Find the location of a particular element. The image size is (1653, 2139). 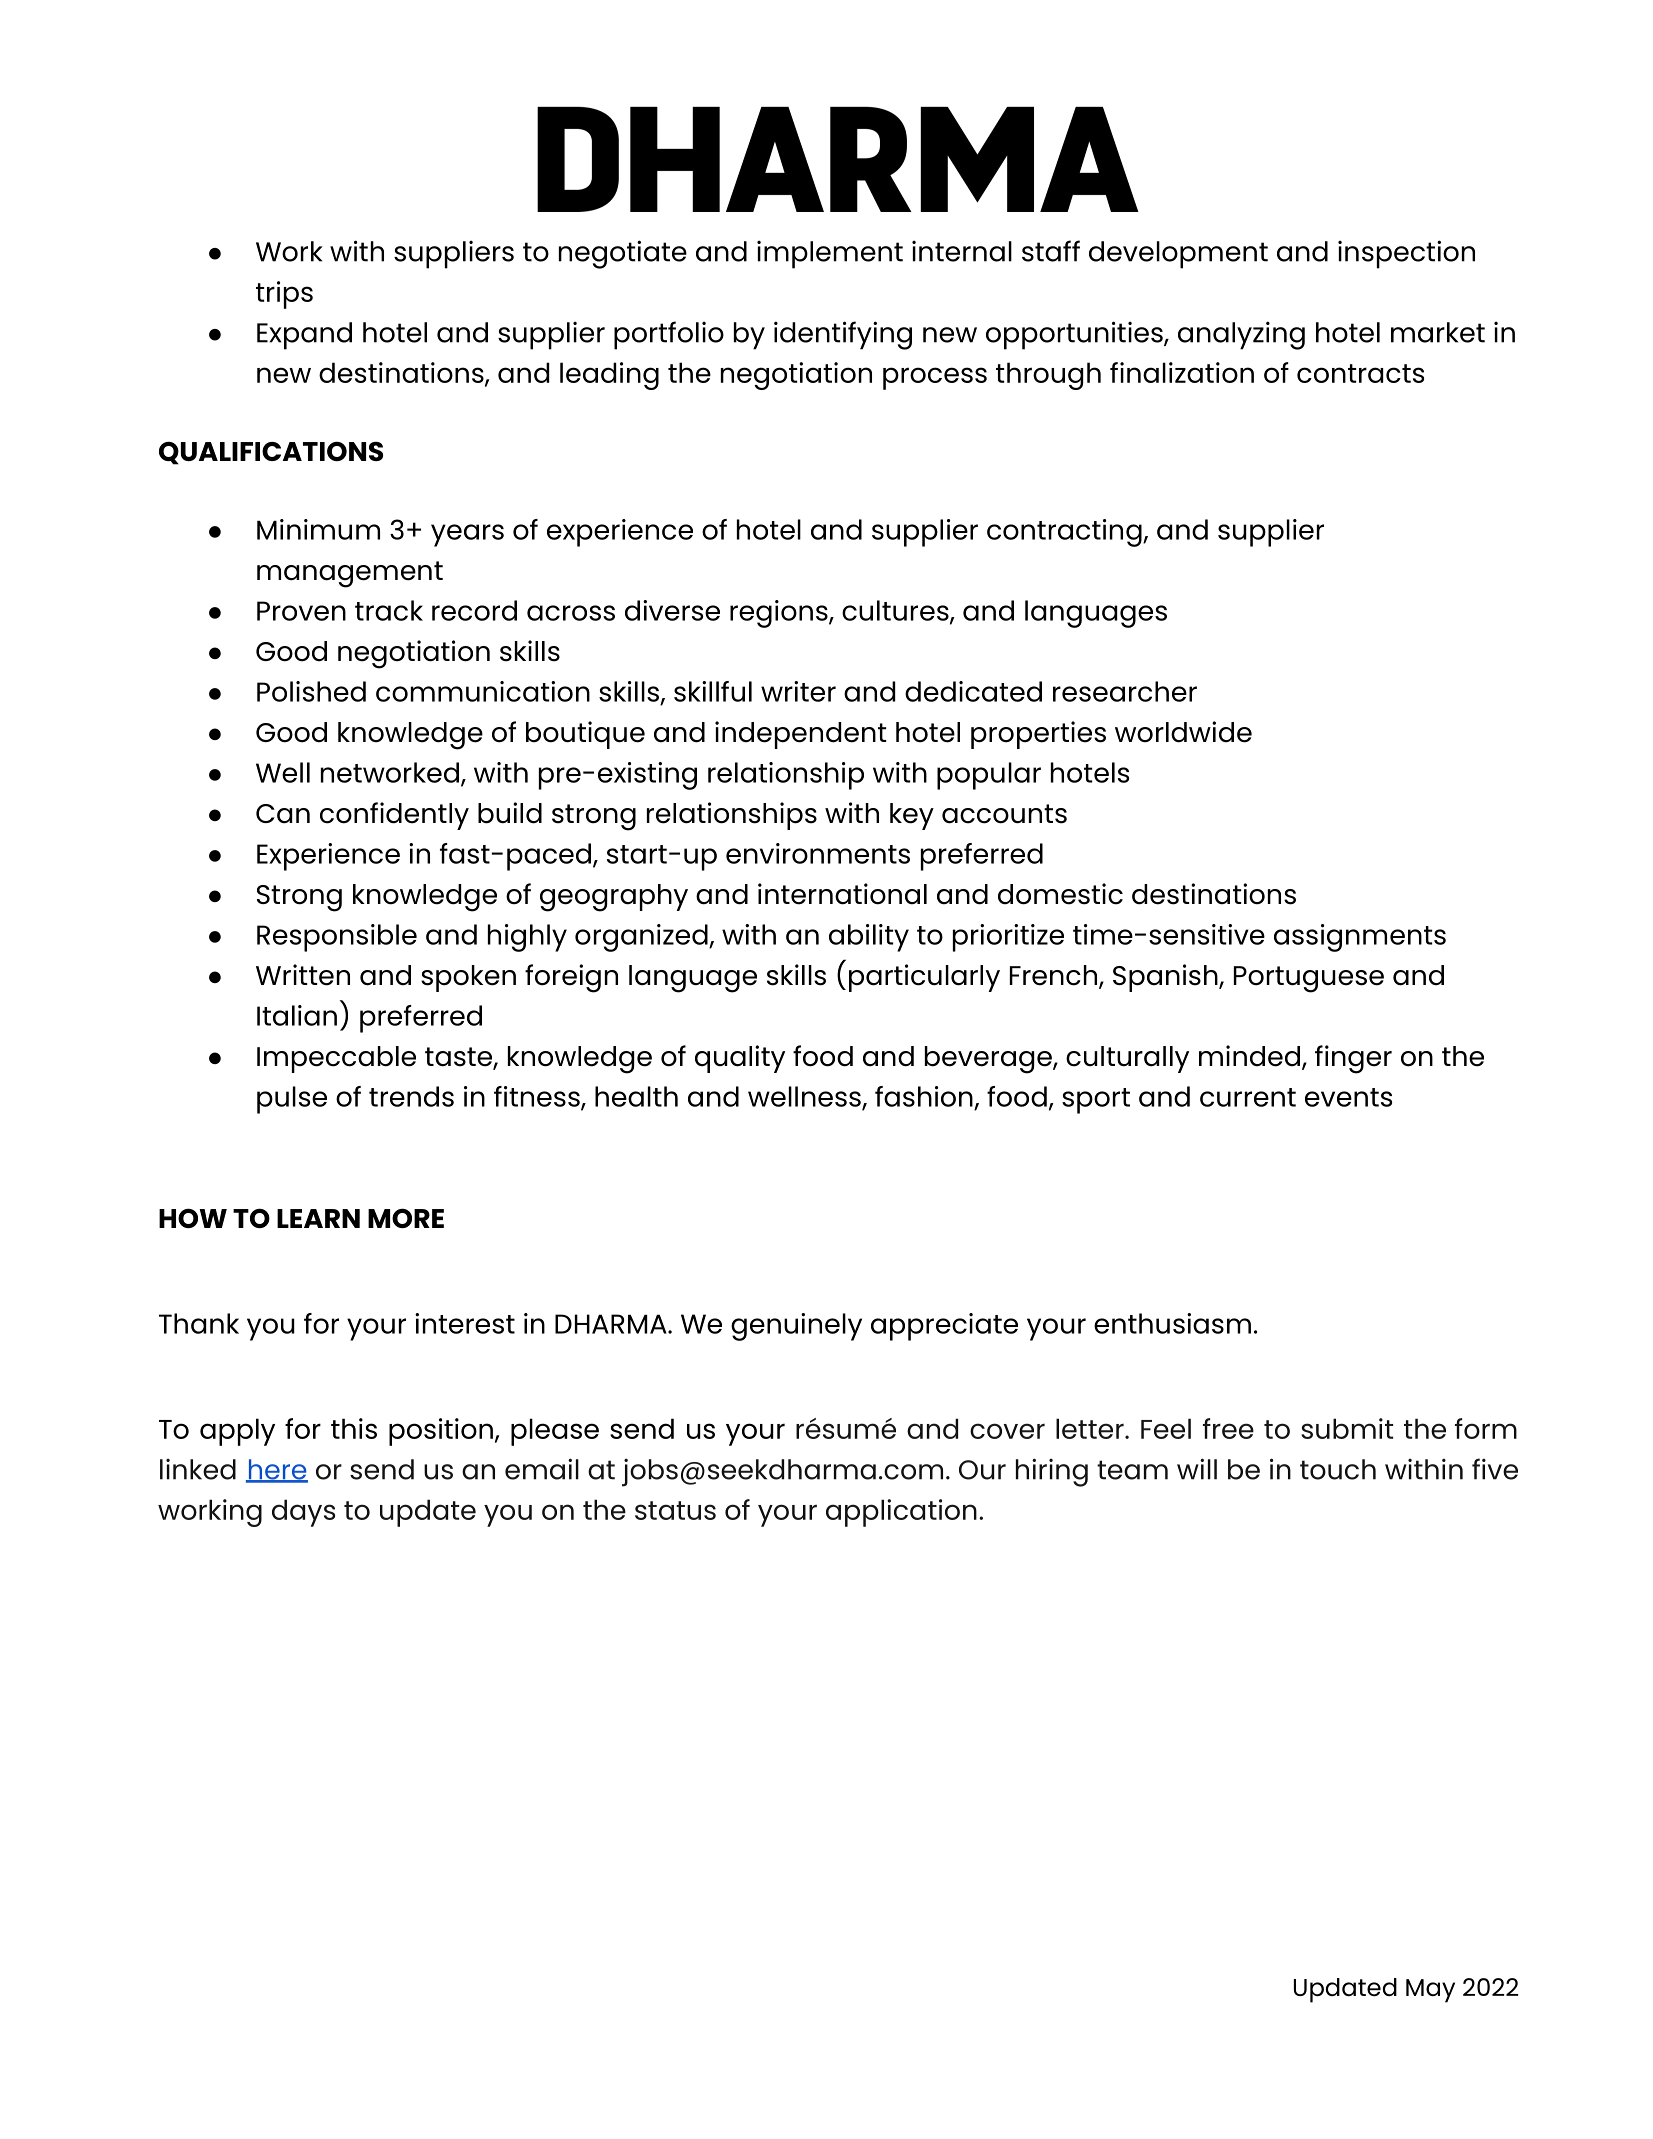

pulse is located at coordinates (292, 1100).
